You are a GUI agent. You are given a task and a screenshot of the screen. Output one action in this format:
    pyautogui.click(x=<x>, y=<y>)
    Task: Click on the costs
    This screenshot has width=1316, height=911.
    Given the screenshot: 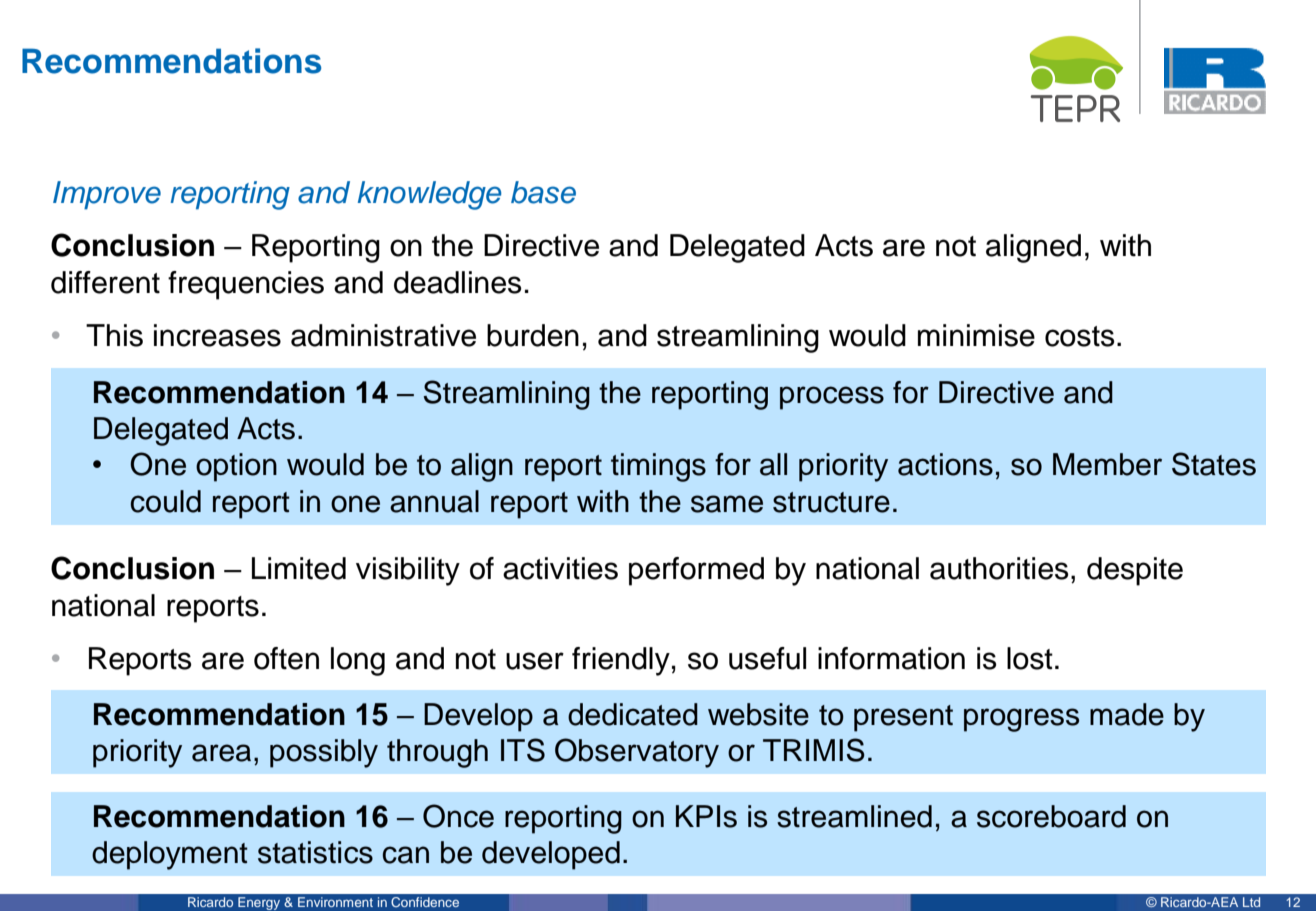 What is the action you would take?
    pyautogui.click(x=1079, y=336)
